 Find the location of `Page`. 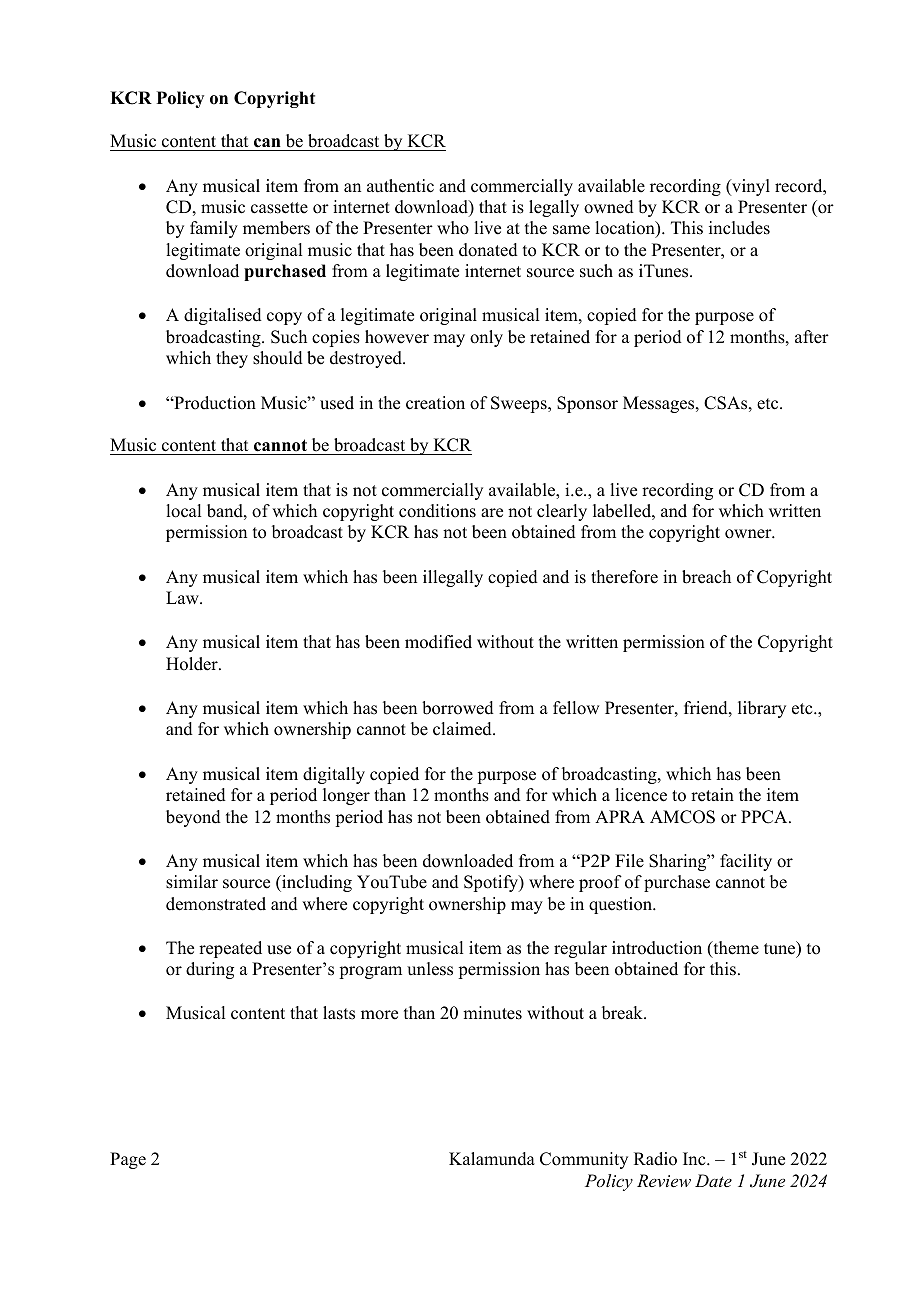

Page is located at coordinates (128, 1160).
